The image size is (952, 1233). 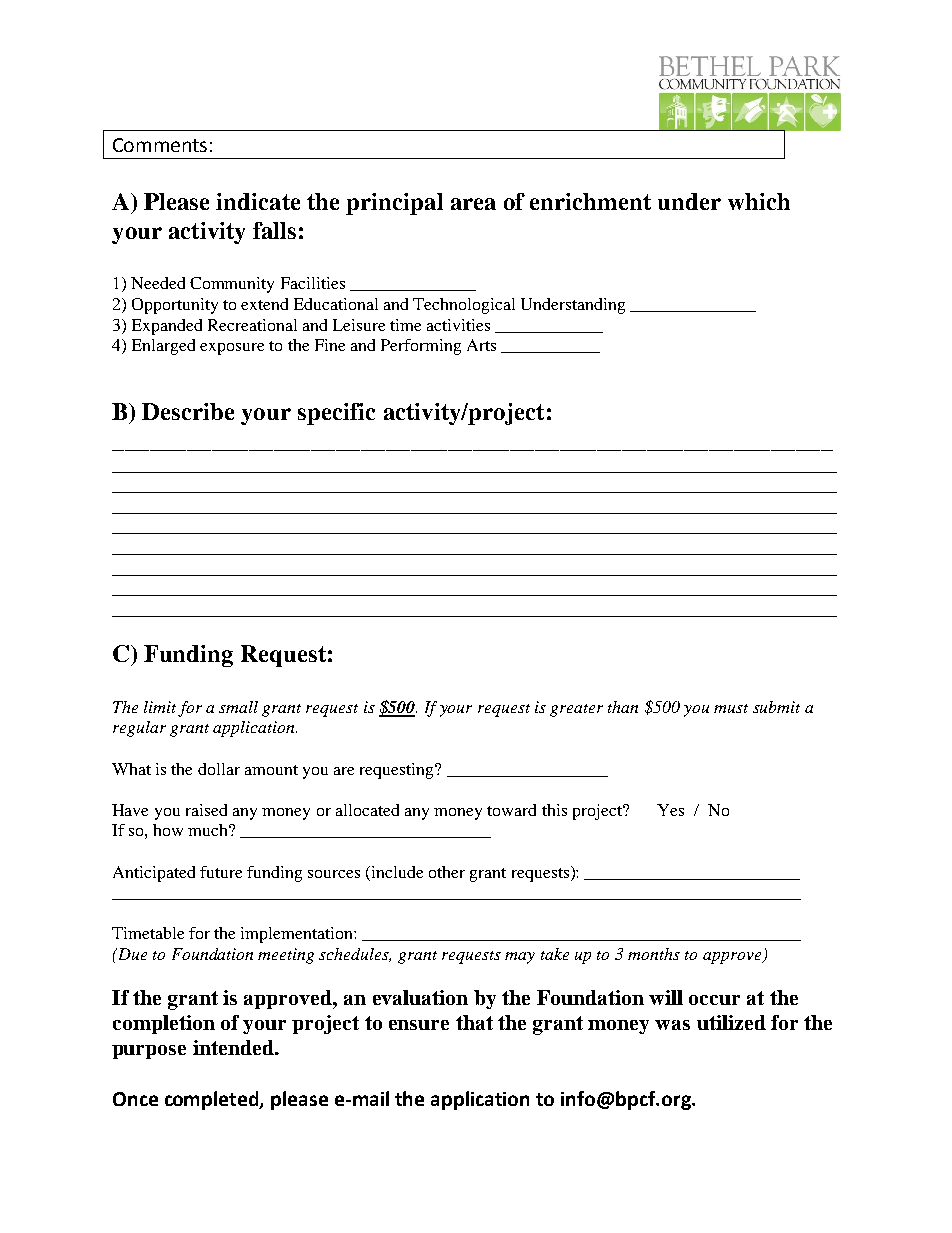 What do you see at coordinates (238, 707) in the page?
I see `small` at bounding box center [238, 707].
